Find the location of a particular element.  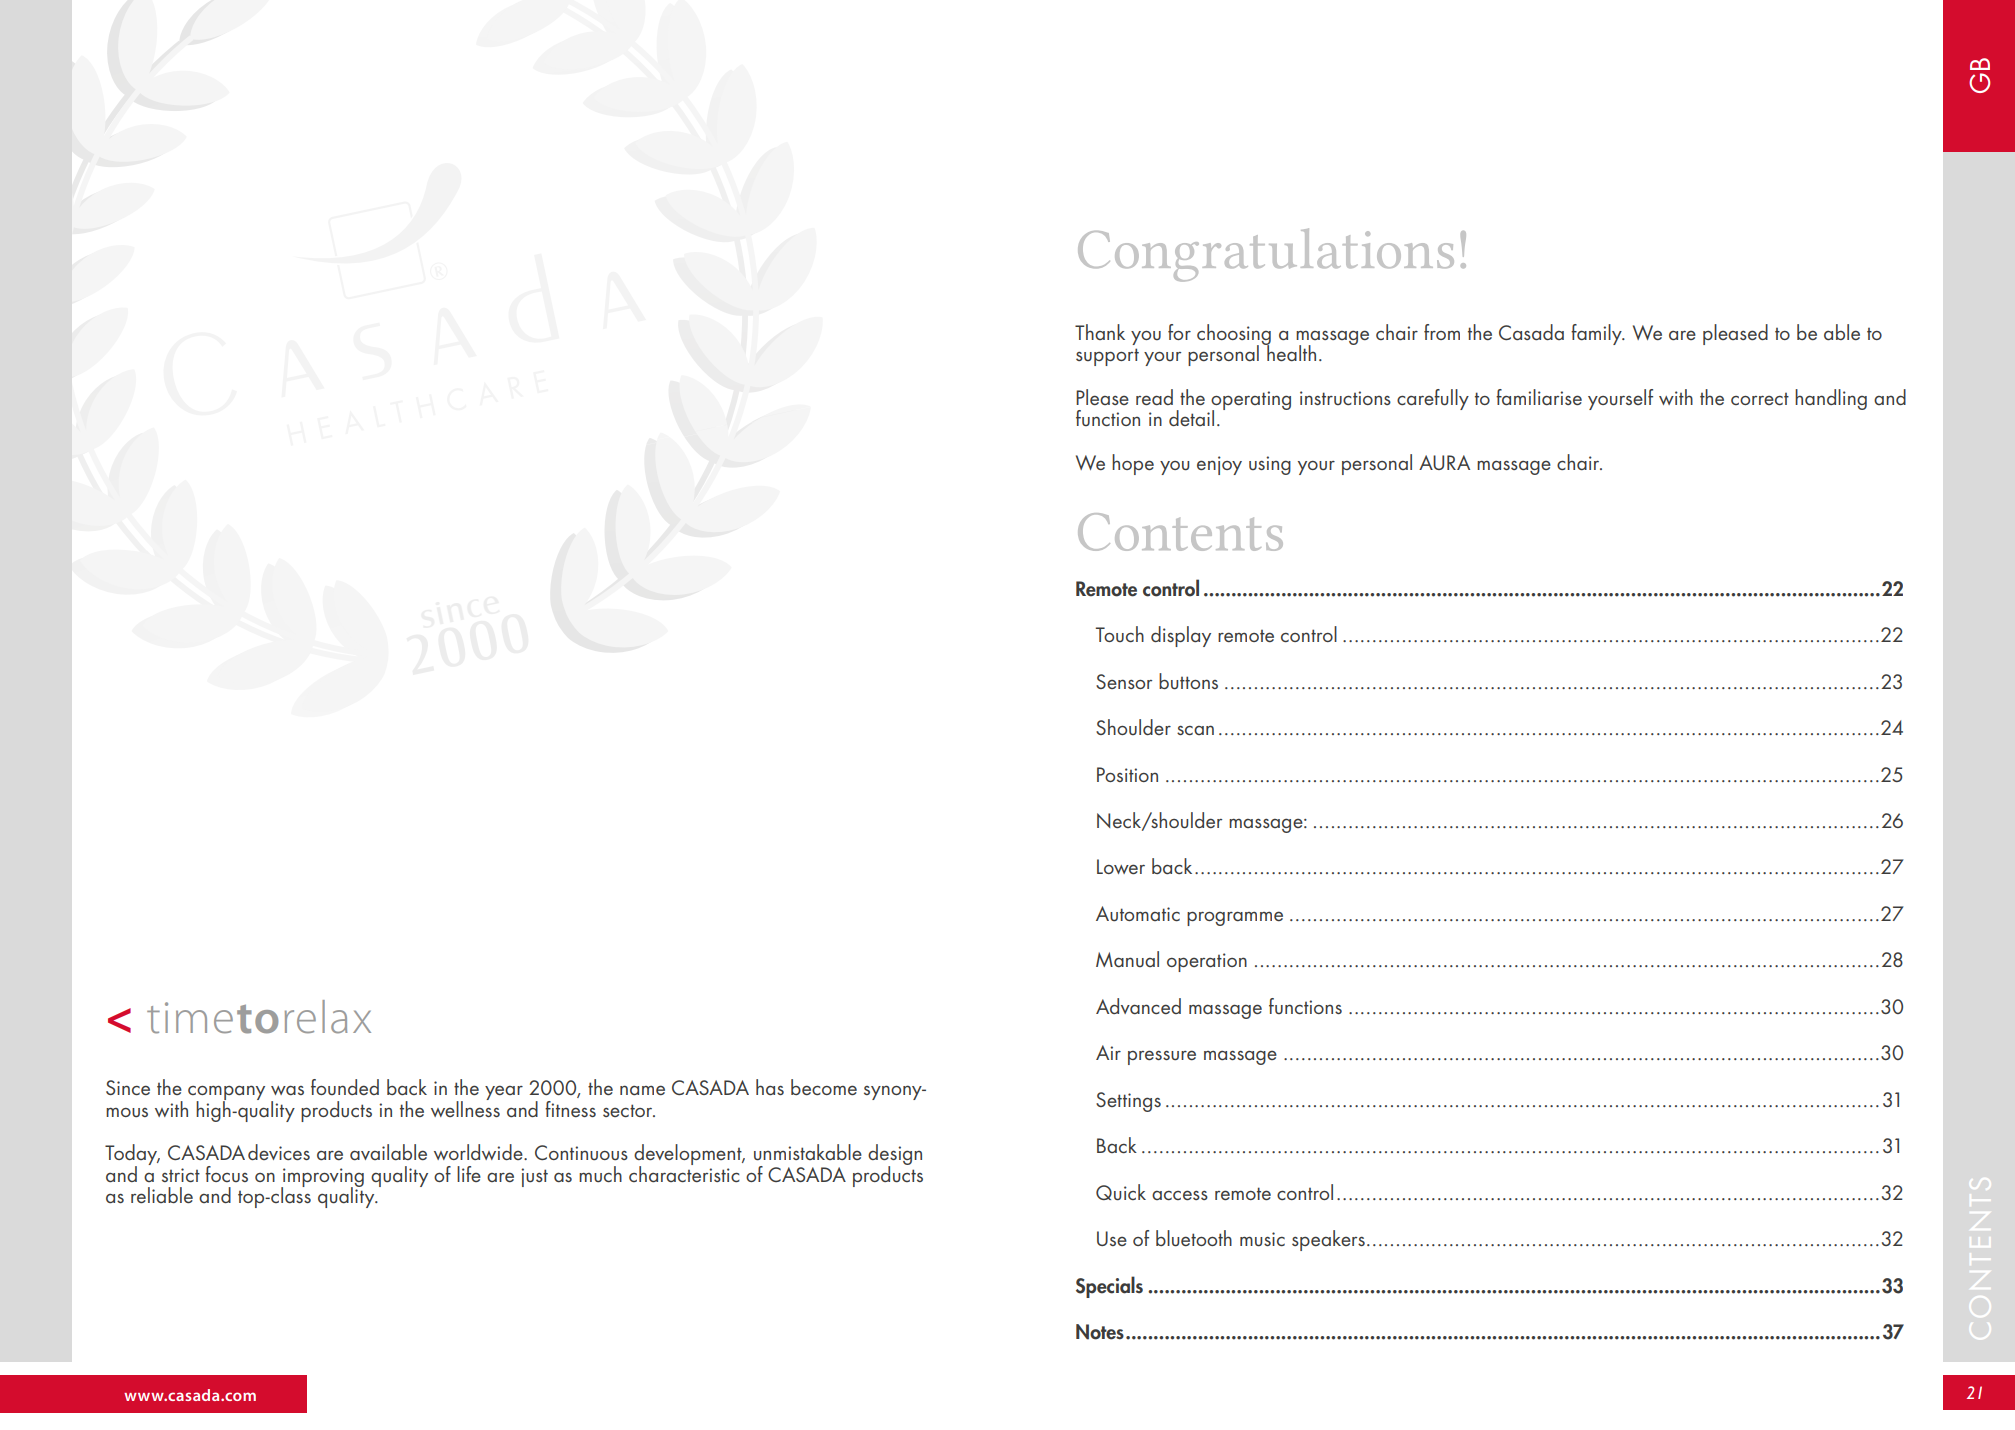

Thank is located at coordinates (1100, 332).
